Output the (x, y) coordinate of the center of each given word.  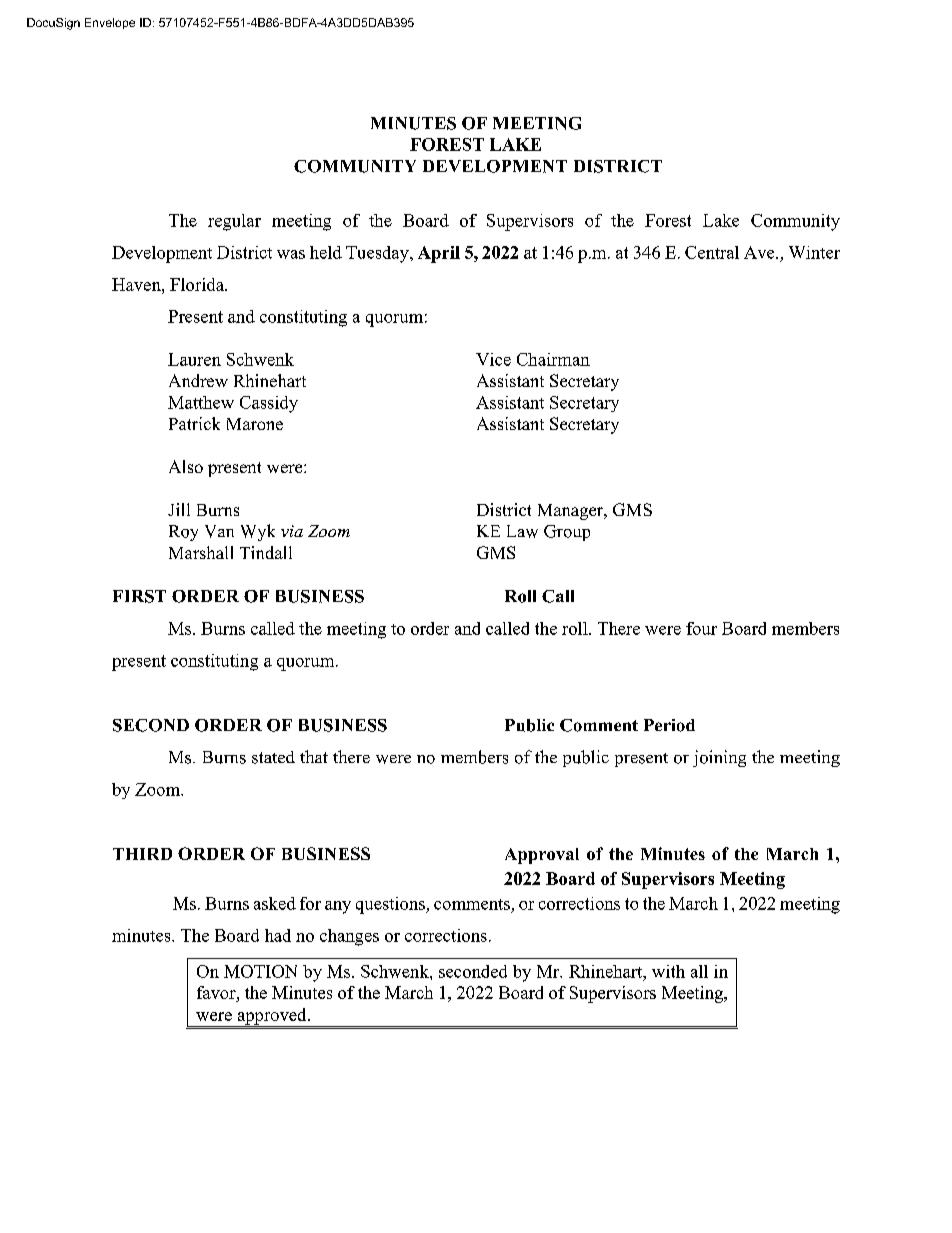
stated (273, 757)
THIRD (142, 854)
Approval (542, 856)
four (701, 628)
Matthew (201, 402)
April (439, 254)
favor (217, 992)
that (314, 756)
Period (669, 725)
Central (712, 252)
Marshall (201, 552)
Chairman (553, 359)
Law (522, 531)
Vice (493, 359)
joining (719, 758)
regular (234, 222)
